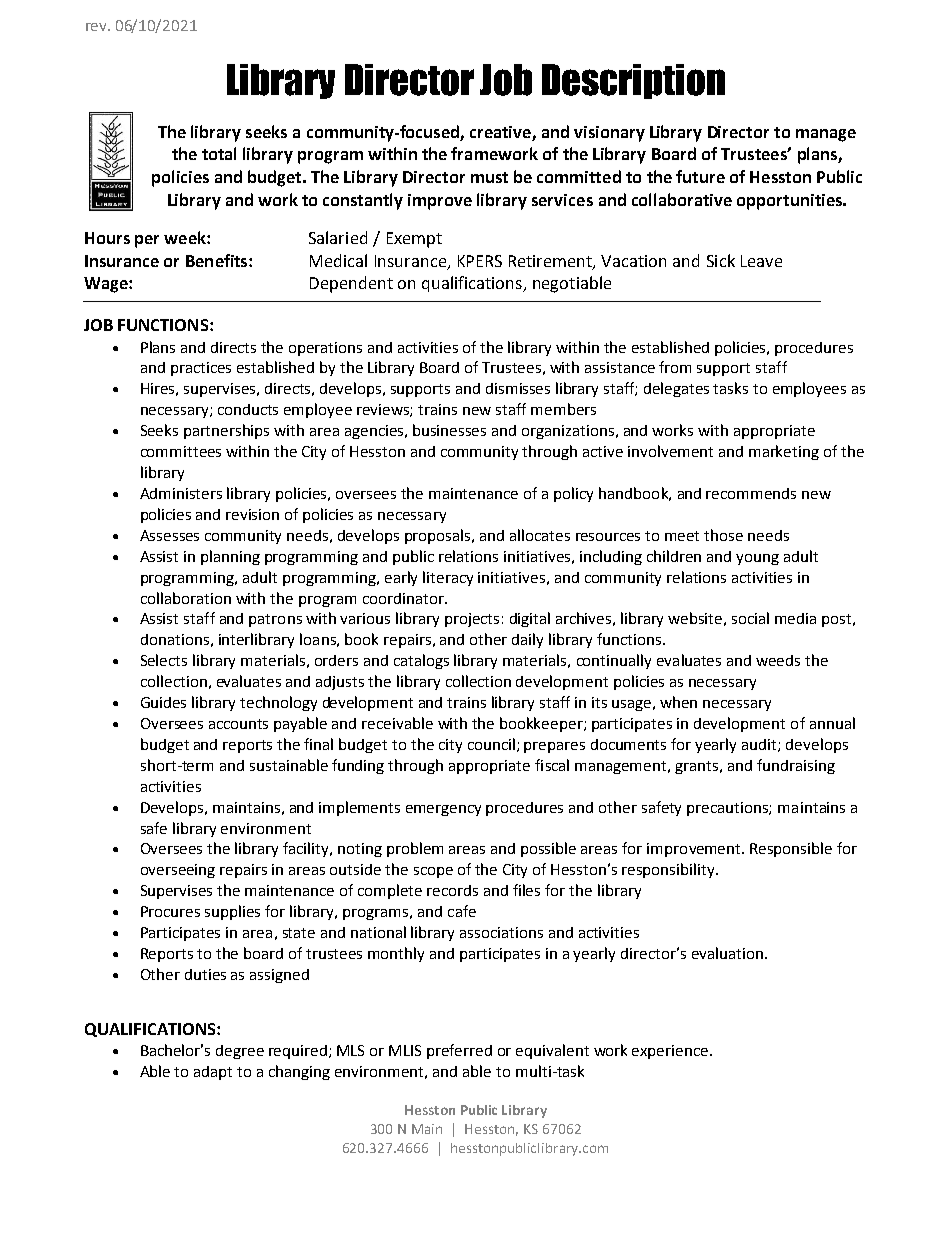 The width and height of the screenshot is (952, 1233). Describe the element at coordinates (670, 1052) in the screenshot. I see `experience` at that location.
